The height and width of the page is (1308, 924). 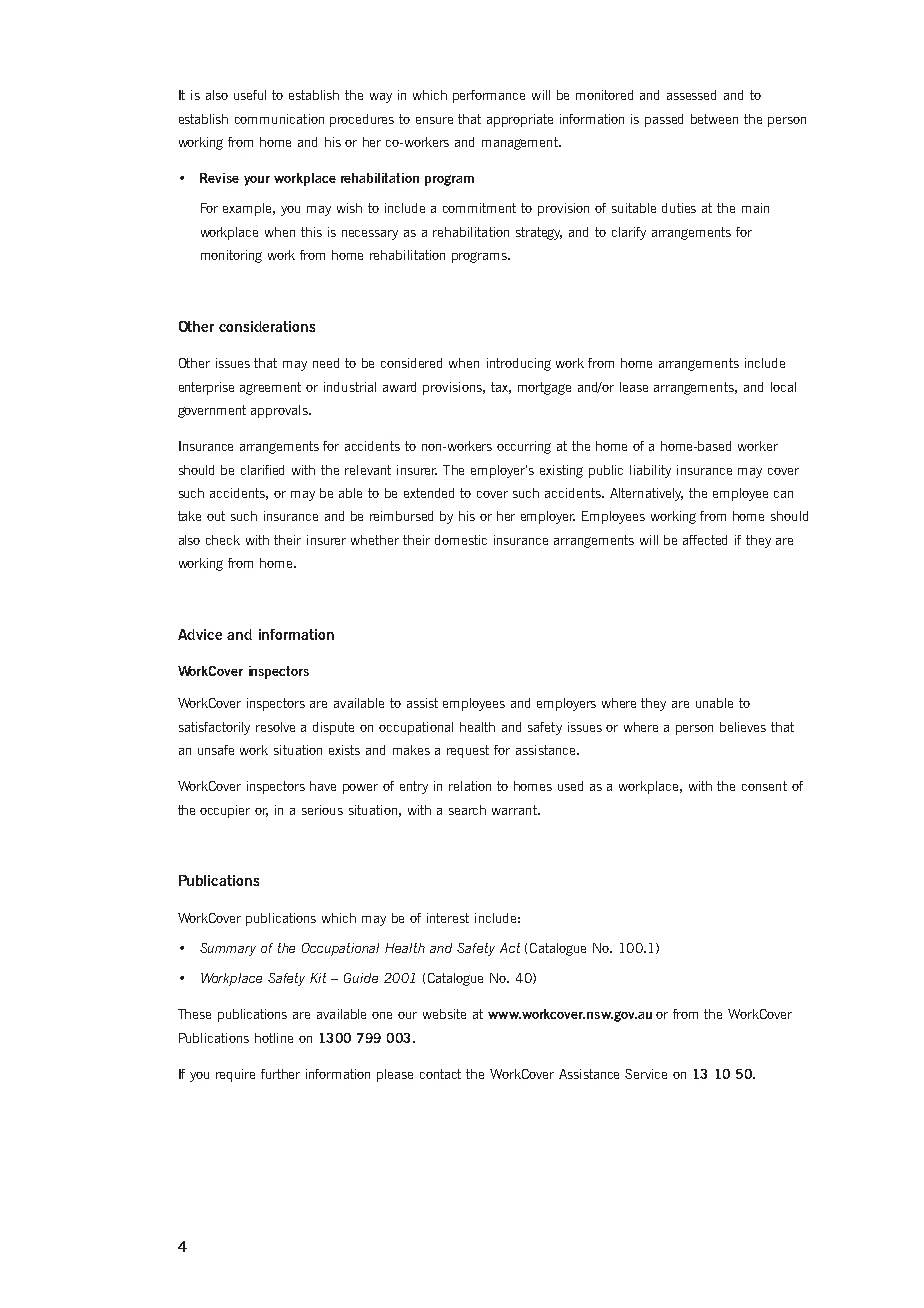 I want to click on between, so click(x=714, y=119).
